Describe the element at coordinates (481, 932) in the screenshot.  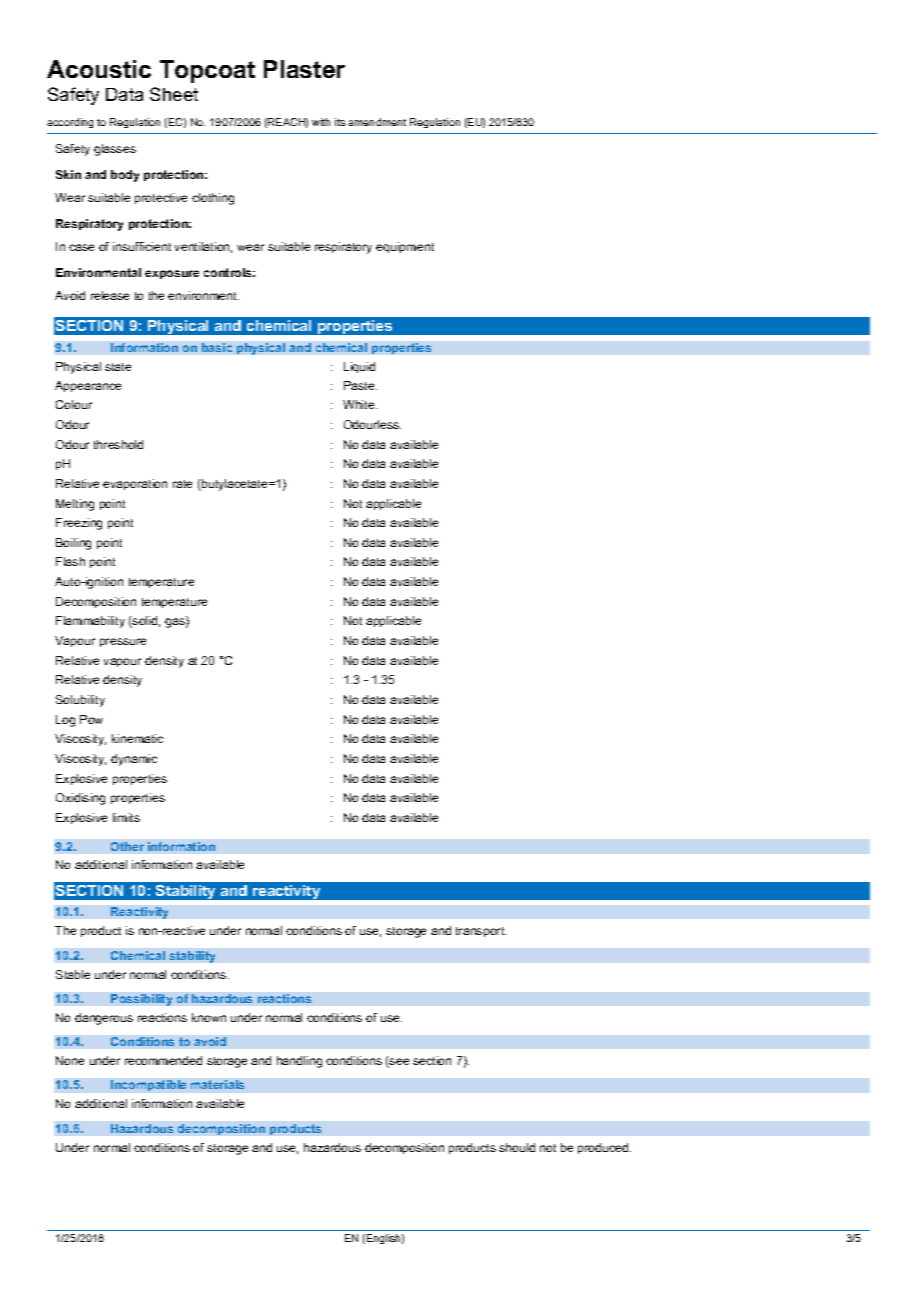
I see `transport` at that location.
